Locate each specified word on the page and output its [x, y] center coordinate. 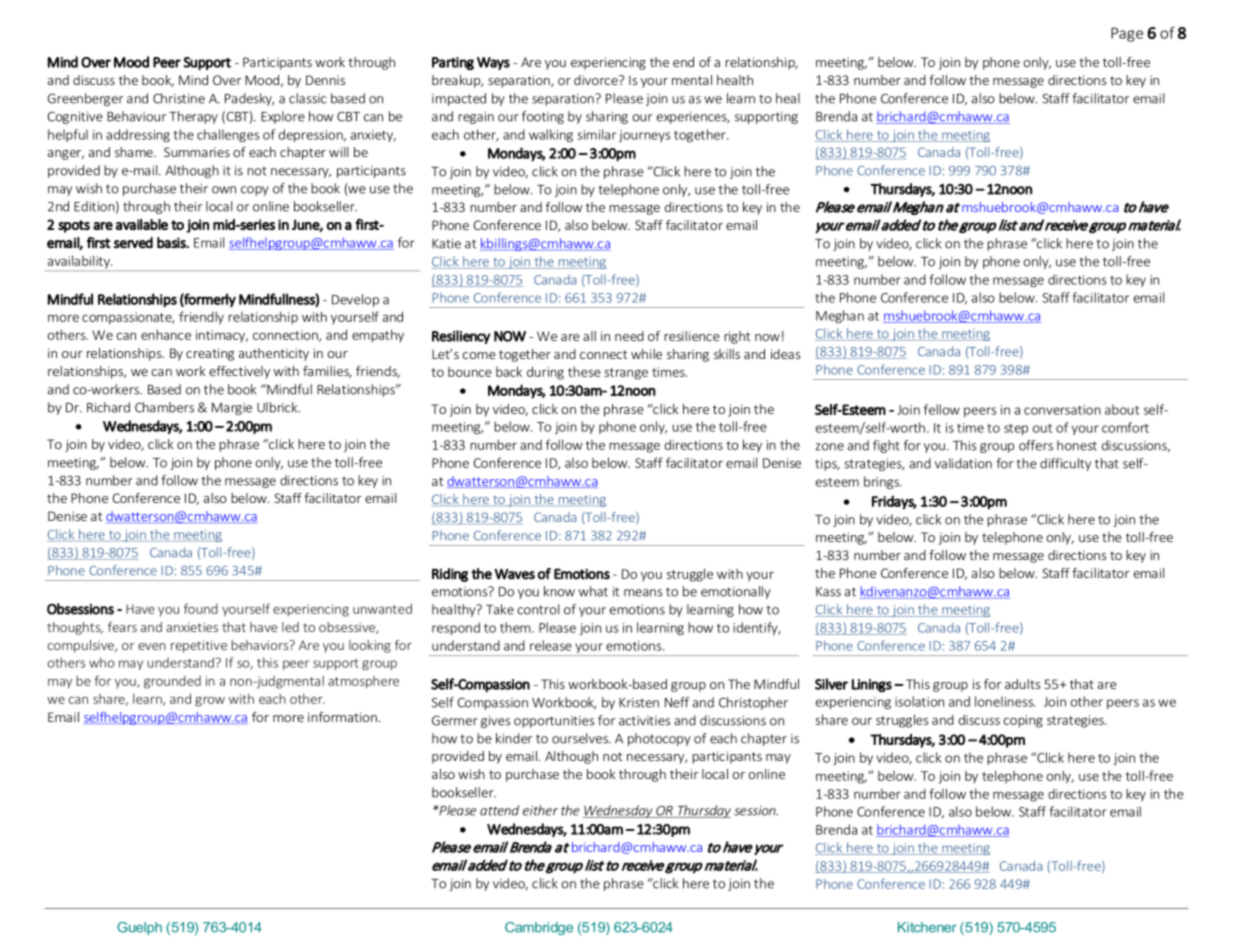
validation [963, 463]
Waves [514, 574]
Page [1127, 34]
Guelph [139, 928]
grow [210, 702]
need [629, 336]
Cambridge [539, 928]
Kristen [639, 703]
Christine [179, 98]
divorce [597, 80]
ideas [785, 354]
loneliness [1005, 701]
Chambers [164, 407]
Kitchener [927, 927]
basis [172, 242]
